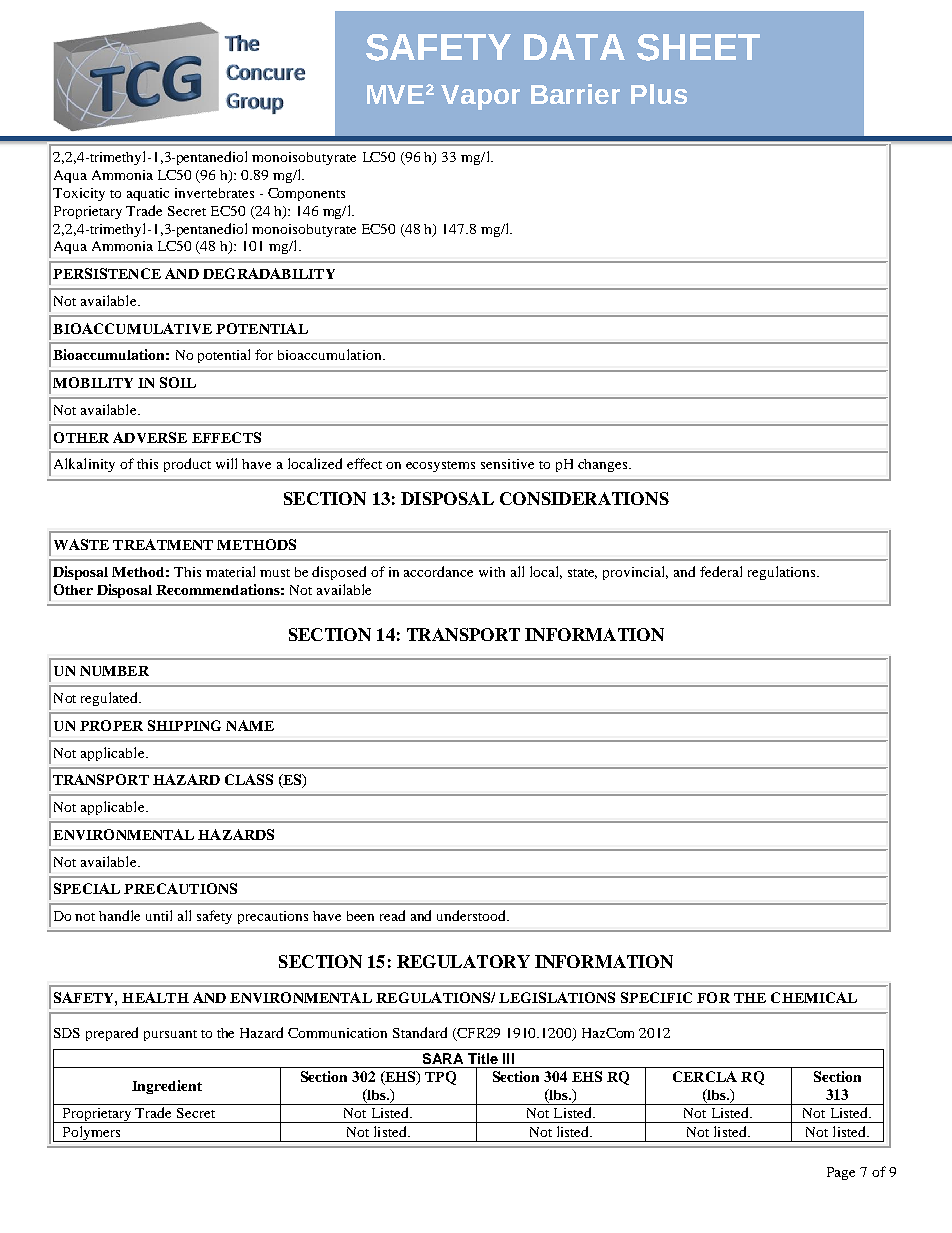  What do you see at coordinates (721, 571) in the document?
I see `federal` at bounding box center [721, 571].
